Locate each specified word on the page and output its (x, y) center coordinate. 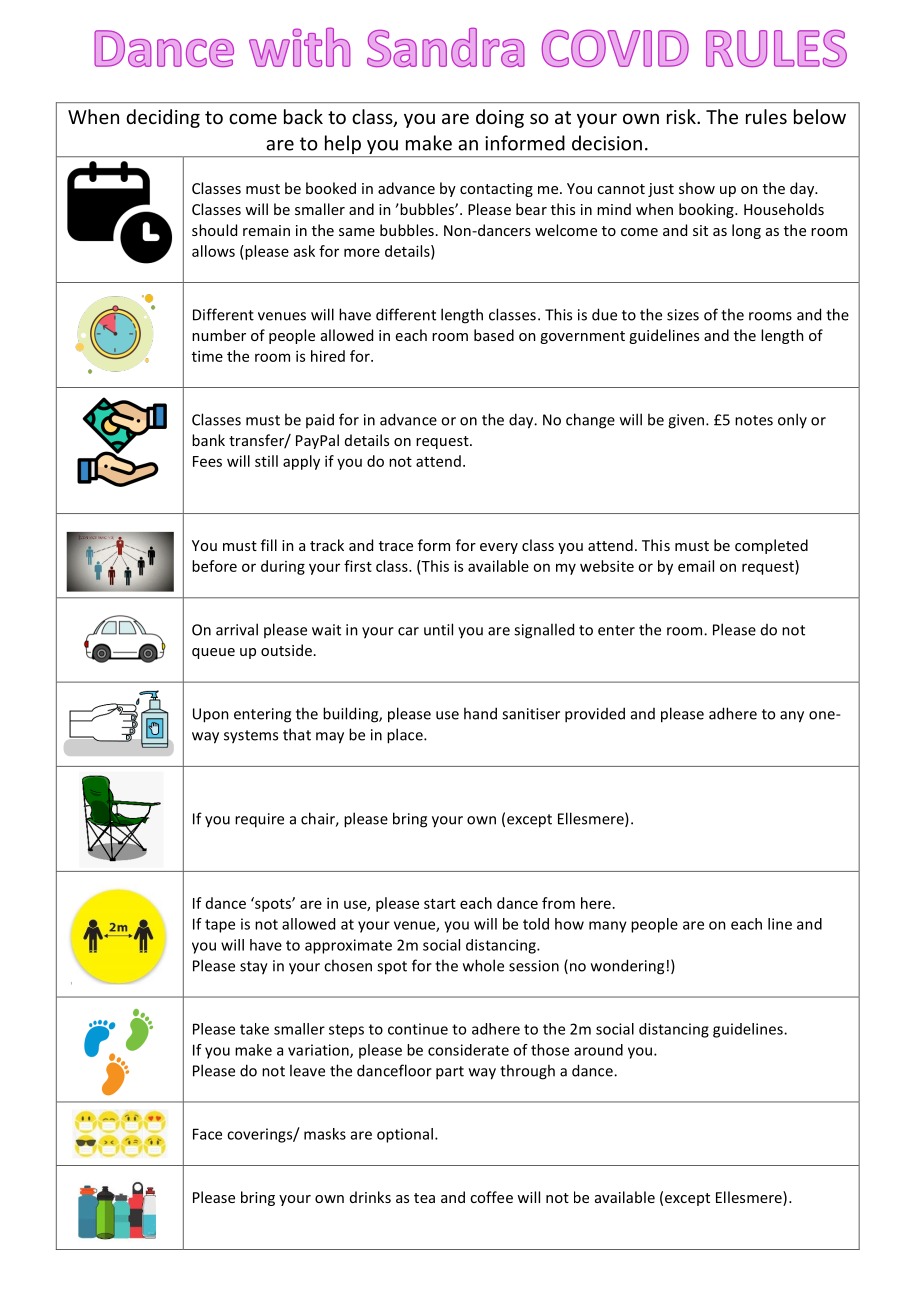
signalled (544, 631)
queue (213, 653)
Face (207, 1134)
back (303, 116)
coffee (491, 1197)
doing (500, 118)
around (598, 1050)
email (696, 566)
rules (766, 116)
